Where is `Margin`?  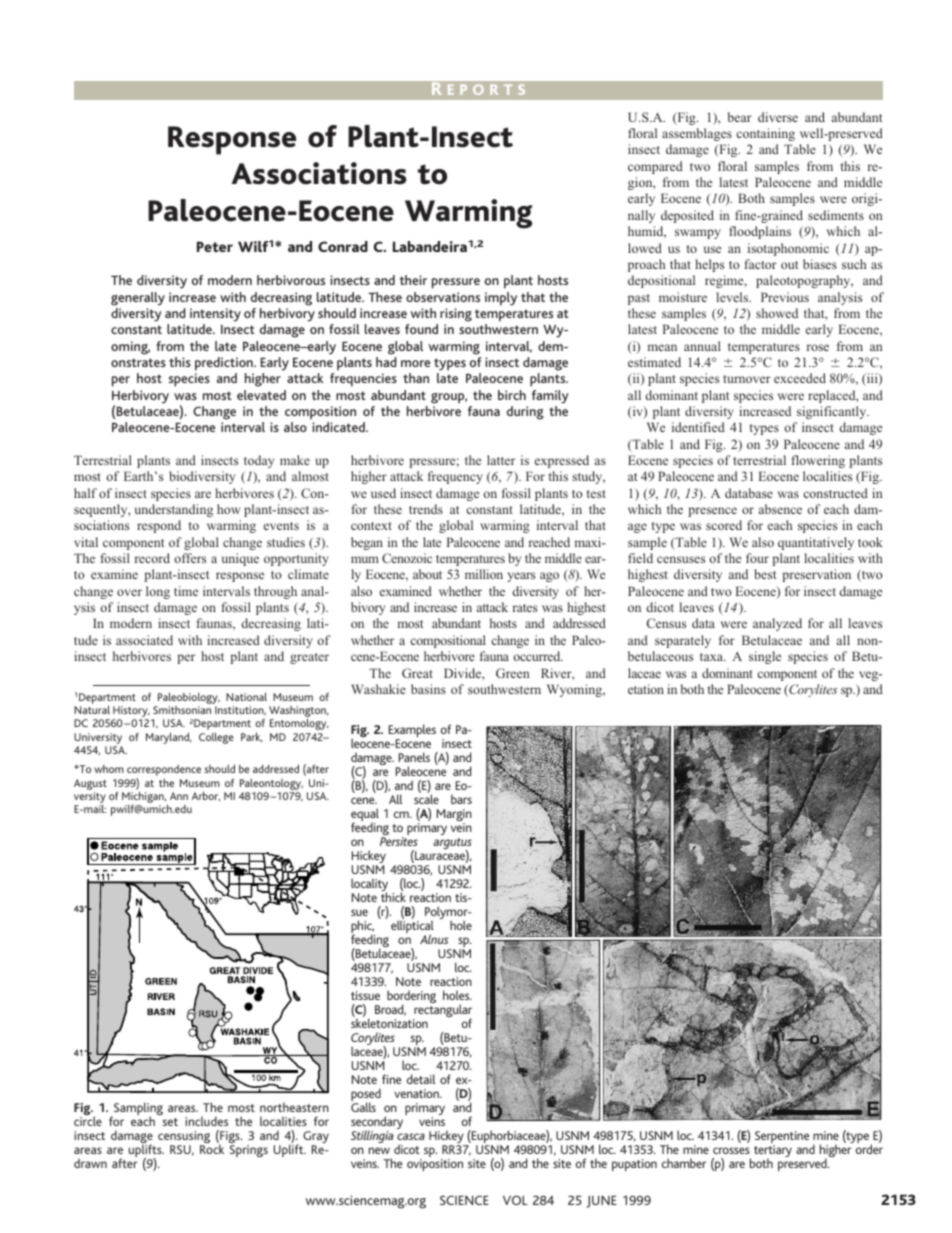
Margin is located at coordinates (454, 816).
